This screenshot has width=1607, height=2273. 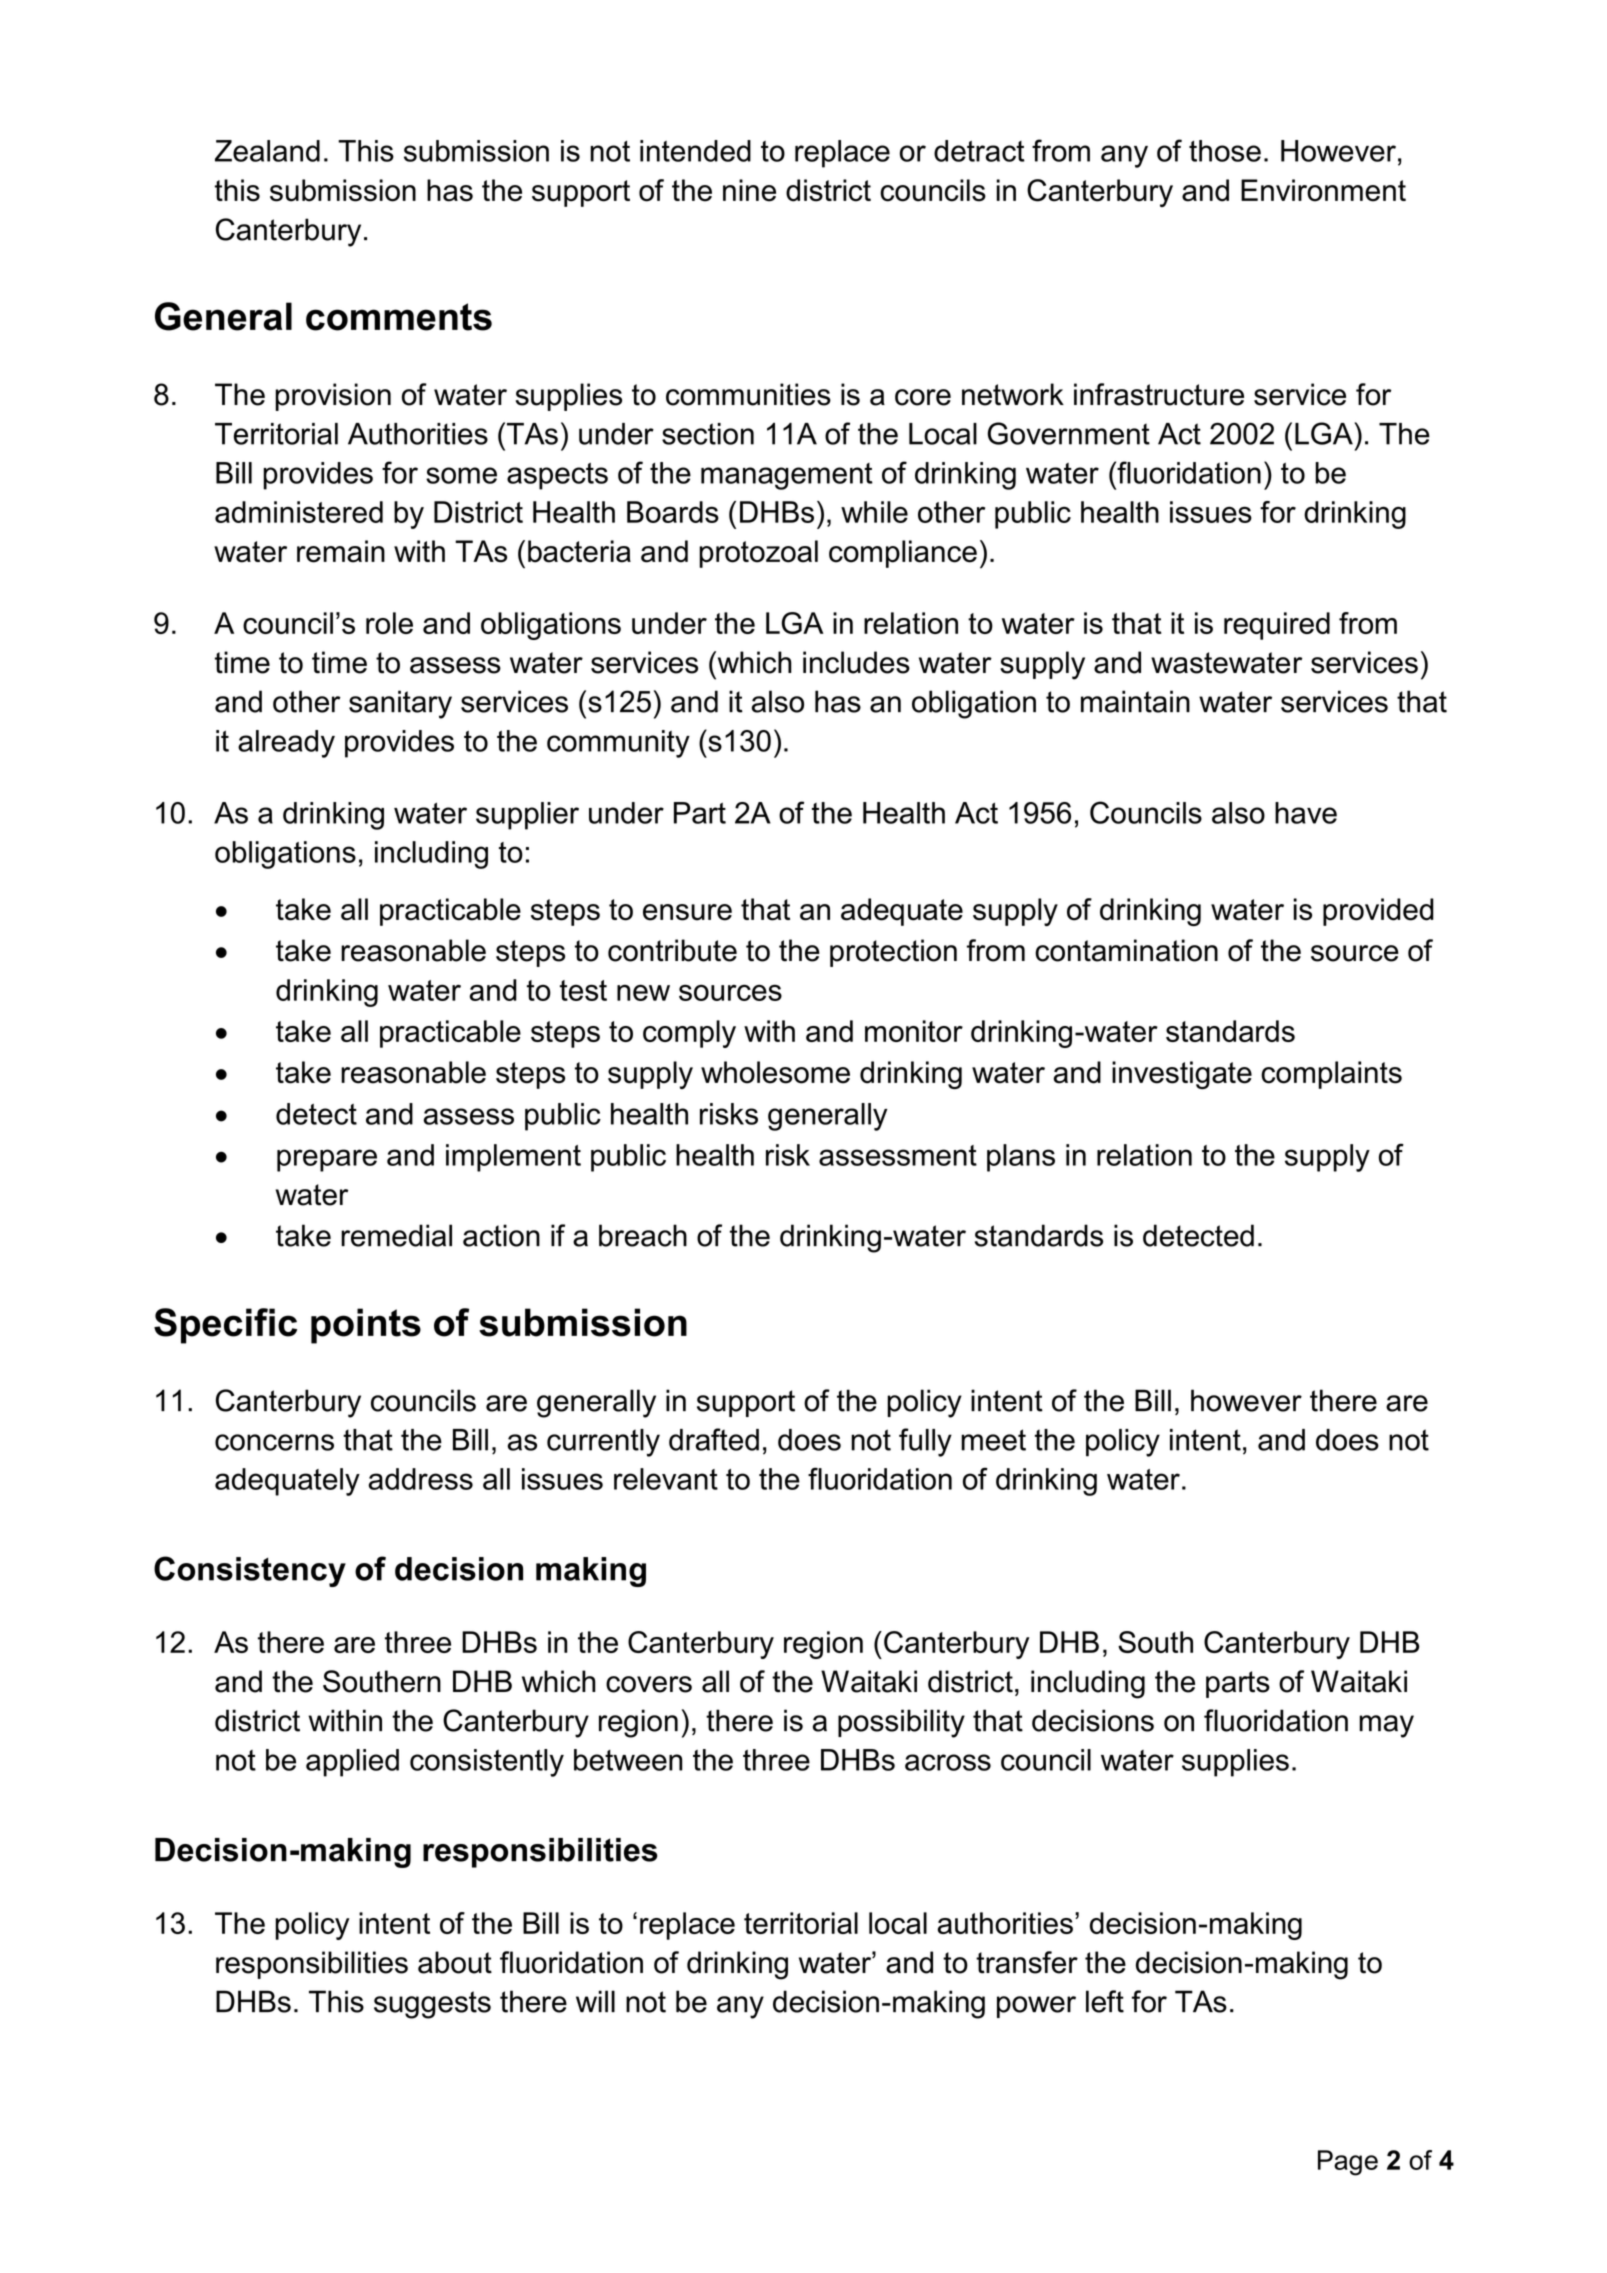 What do you see at coordinates (286, 744) in the screenshot?
I see `already` at bounding box center [286, 744].
